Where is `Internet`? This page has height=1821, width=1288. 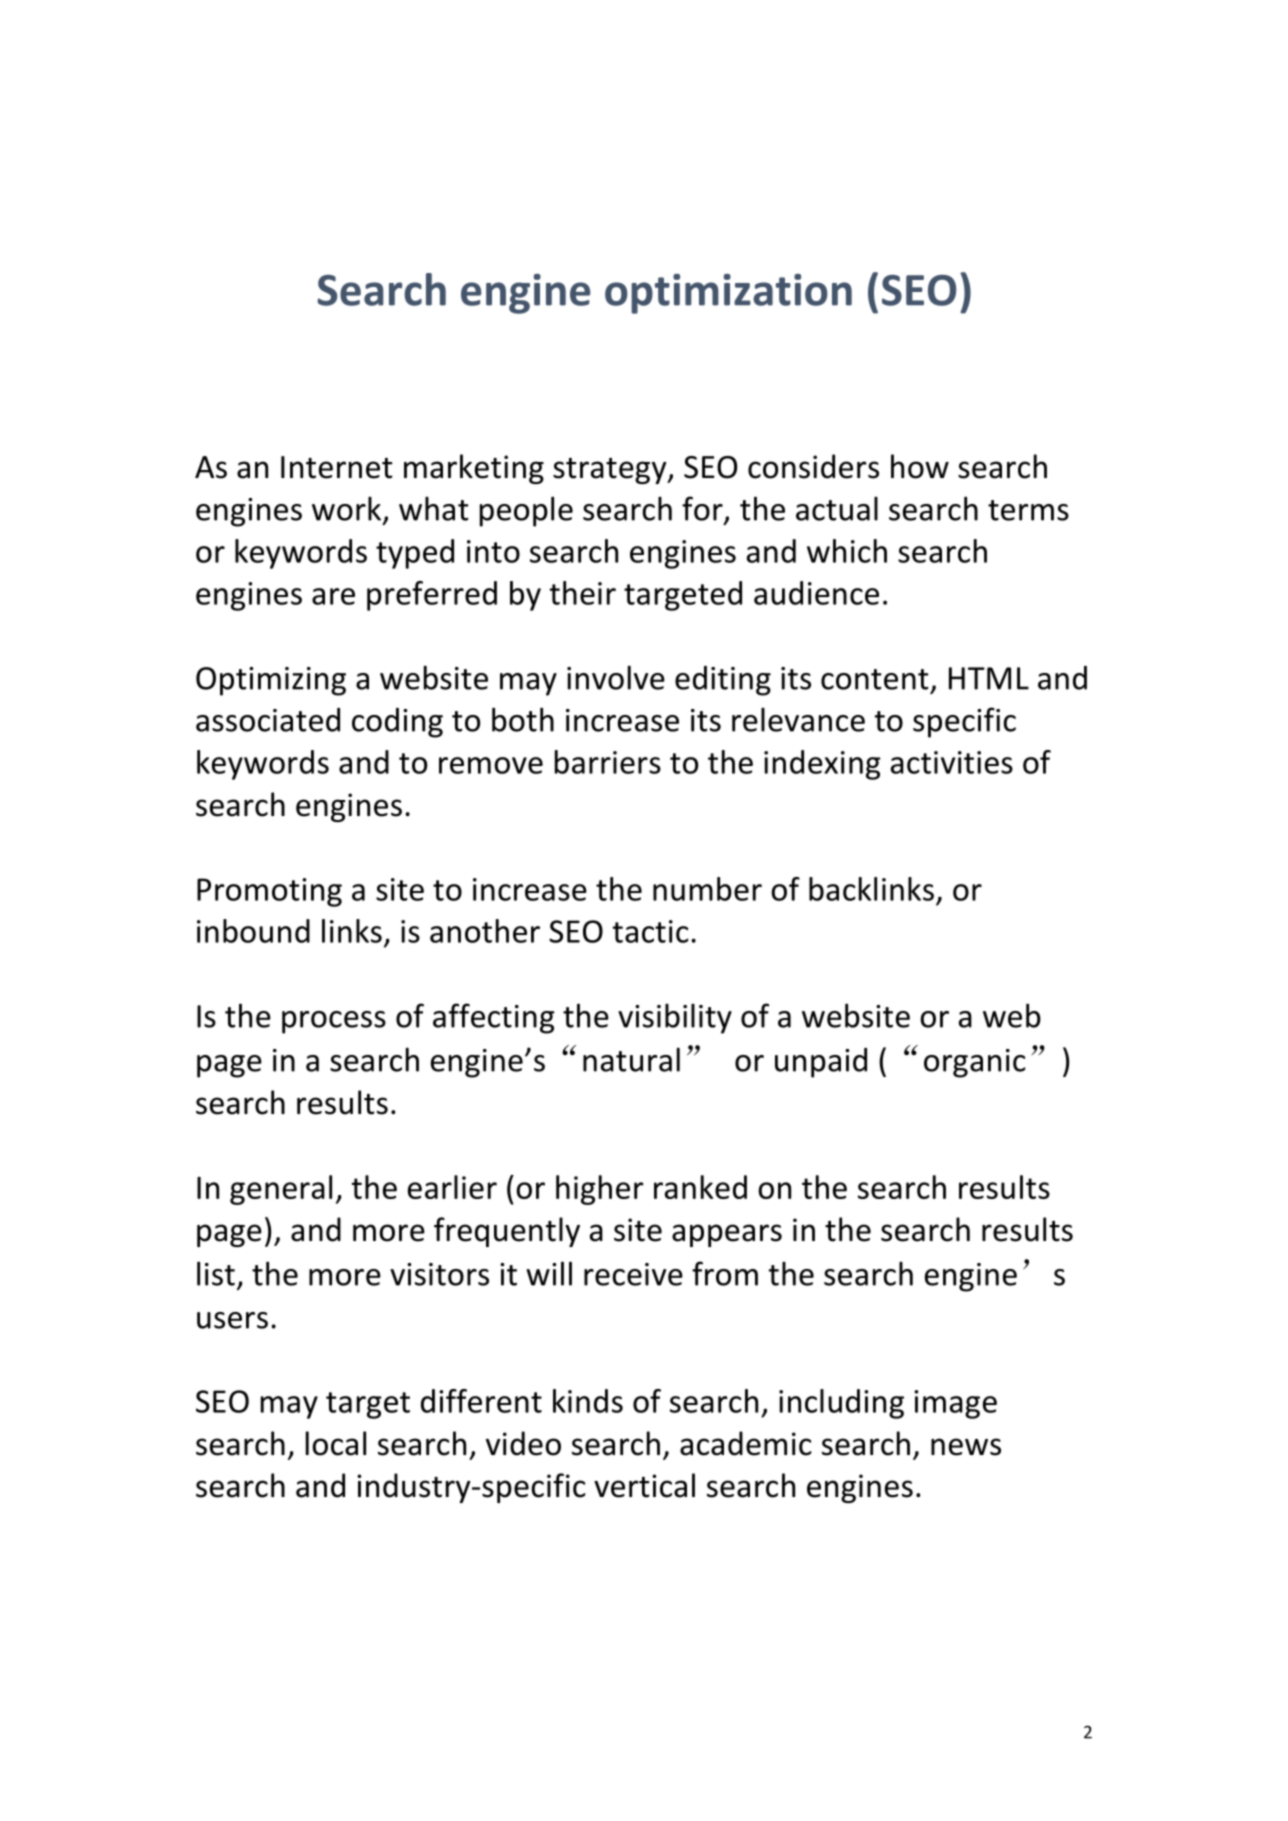 Internet is located at coordinates (337, 467).
